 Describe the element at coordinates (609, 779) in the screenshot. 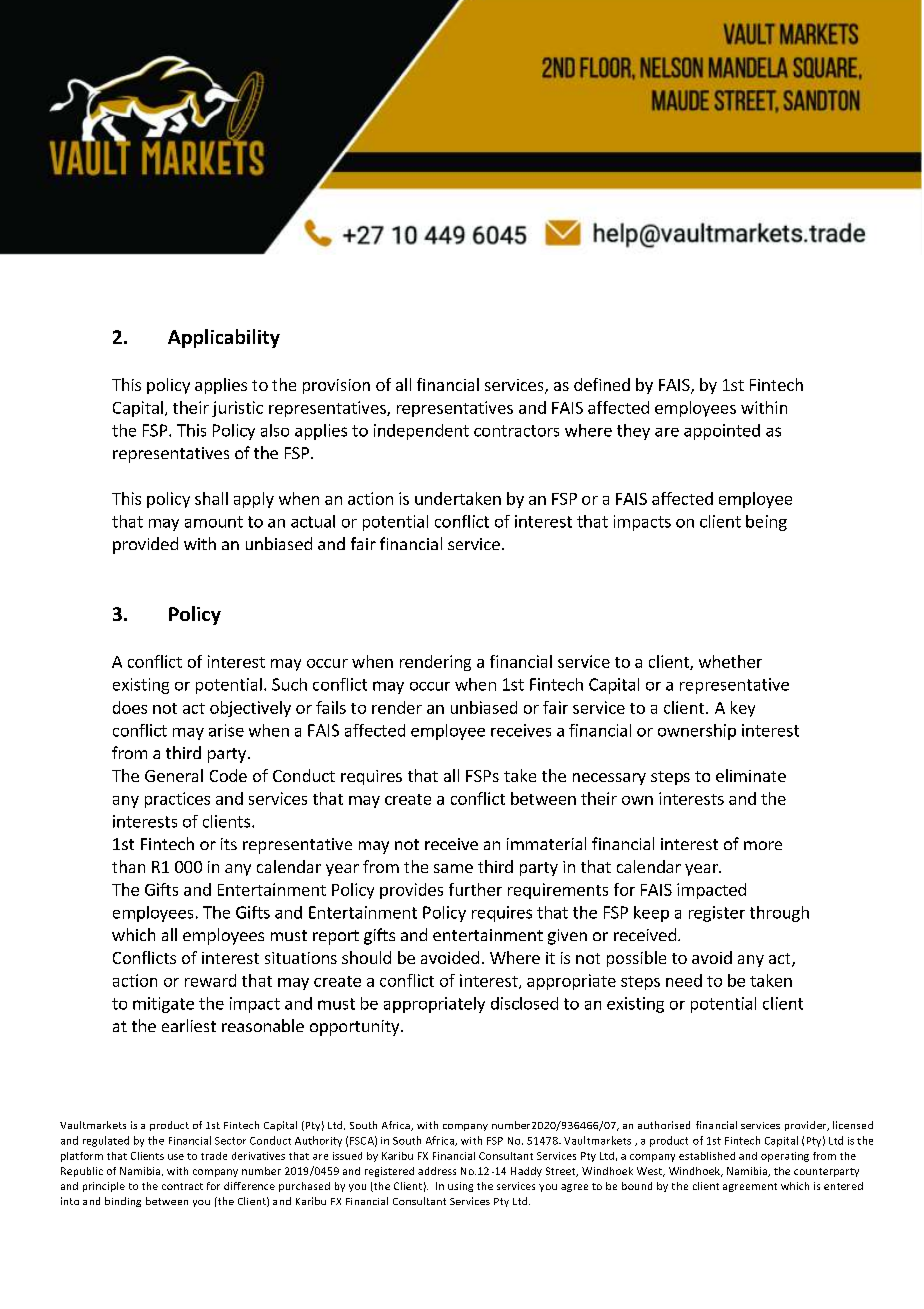

I see `necessary` at that location.
